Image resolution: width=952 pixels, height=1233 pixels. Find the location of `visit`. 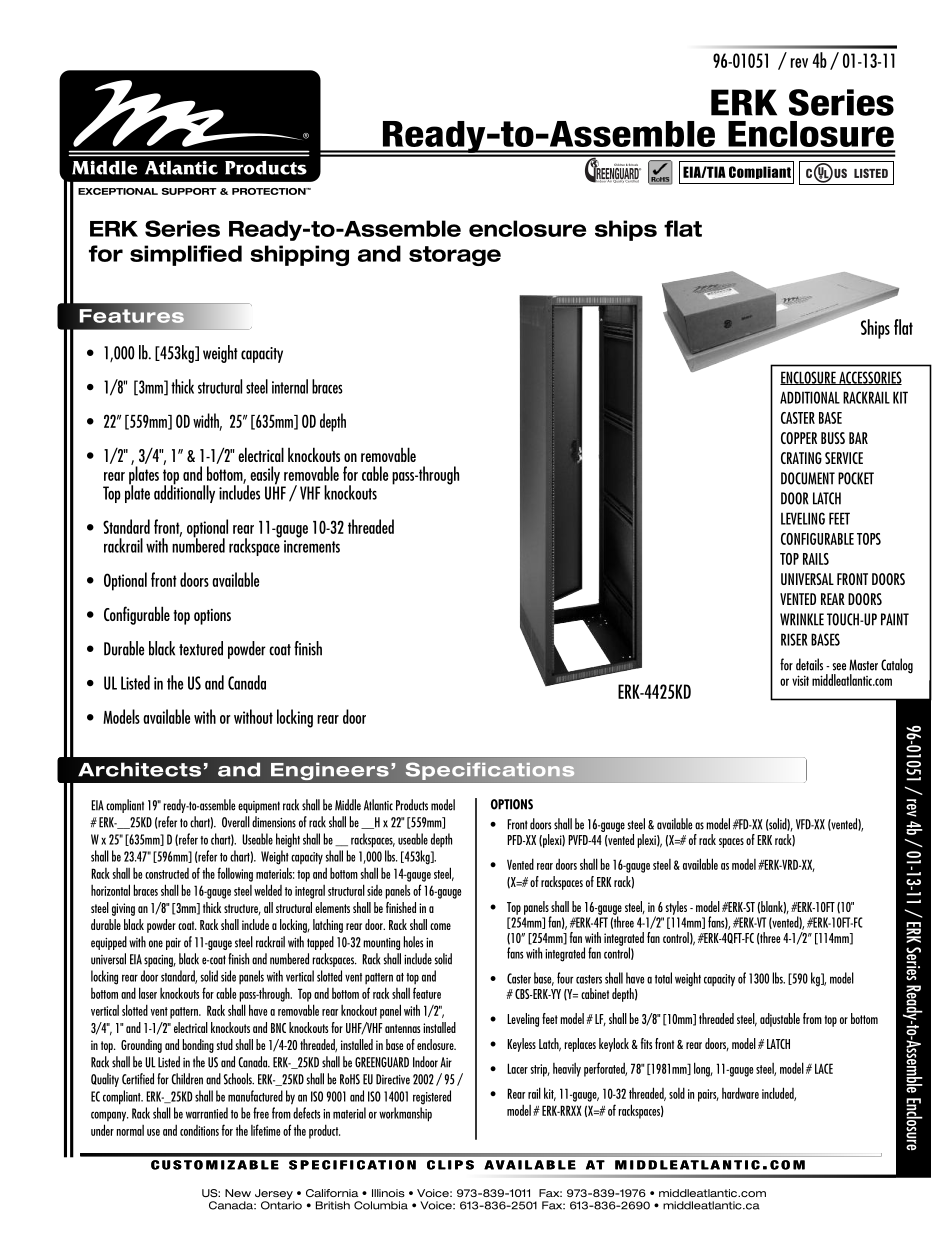

visit is located at coordinates (800, 680).
